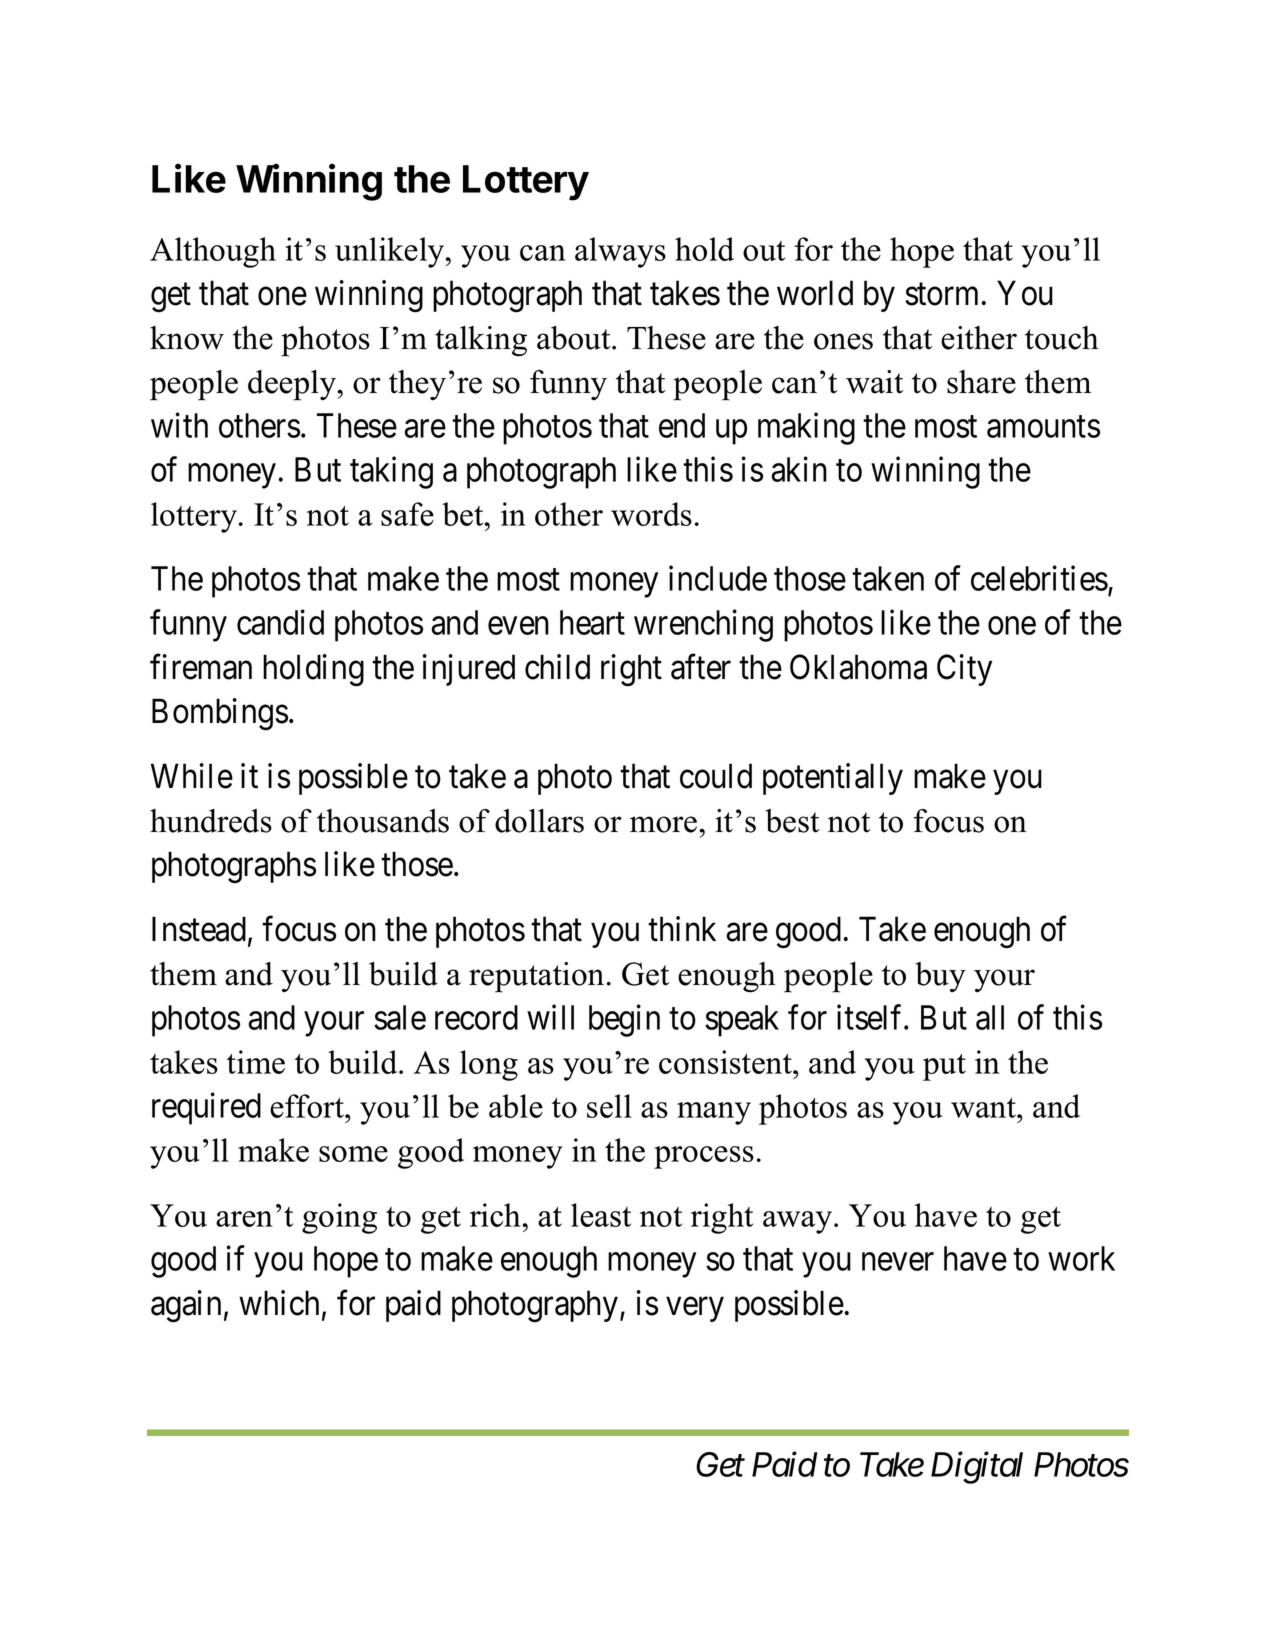 The height and width of the image is (1651, 1276). I want to click on which, so click(279, 1303).
